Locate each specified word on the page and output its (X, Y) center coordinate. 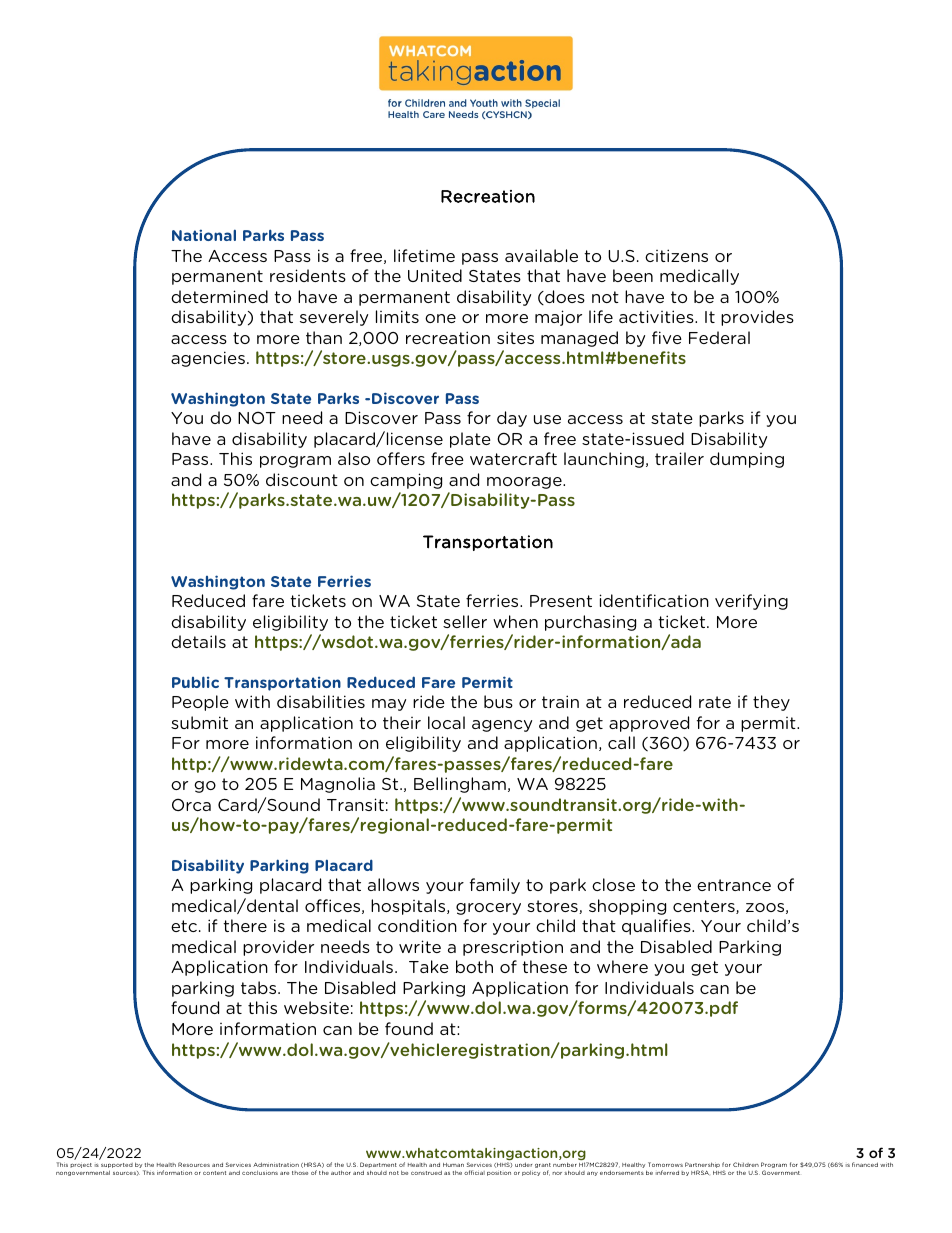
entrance (734, 885)
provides (757, 318)
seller (465, 621)
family (495, 886)
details (198, 641)
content (214, 1173)
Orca (191, 804)
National (204, 235)
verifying (751, 602)
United (435, 275)
